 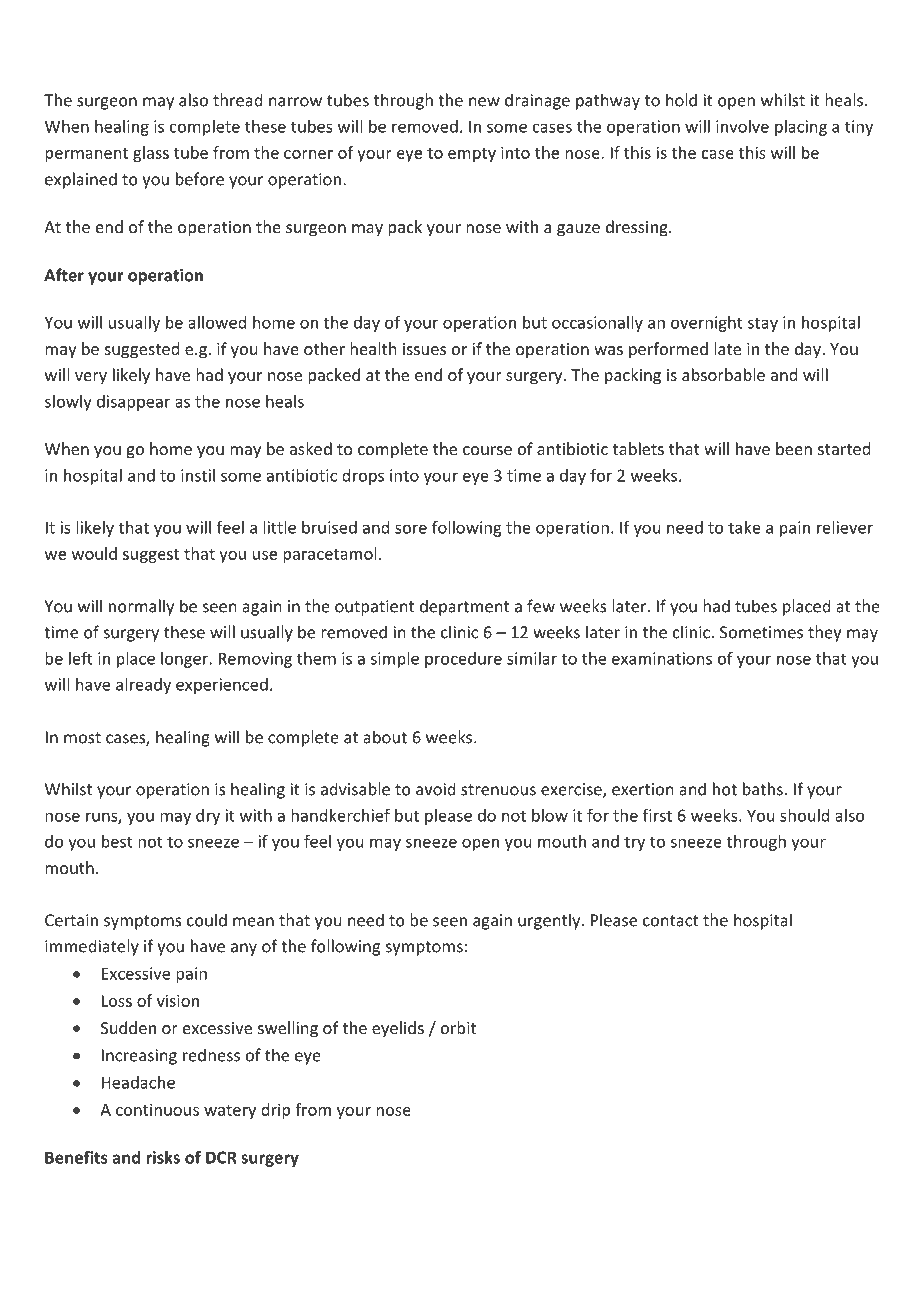 What do you see at coordinates (141, 607) in the screenshot?
I see `normally` at bounding box center [141, 607].
